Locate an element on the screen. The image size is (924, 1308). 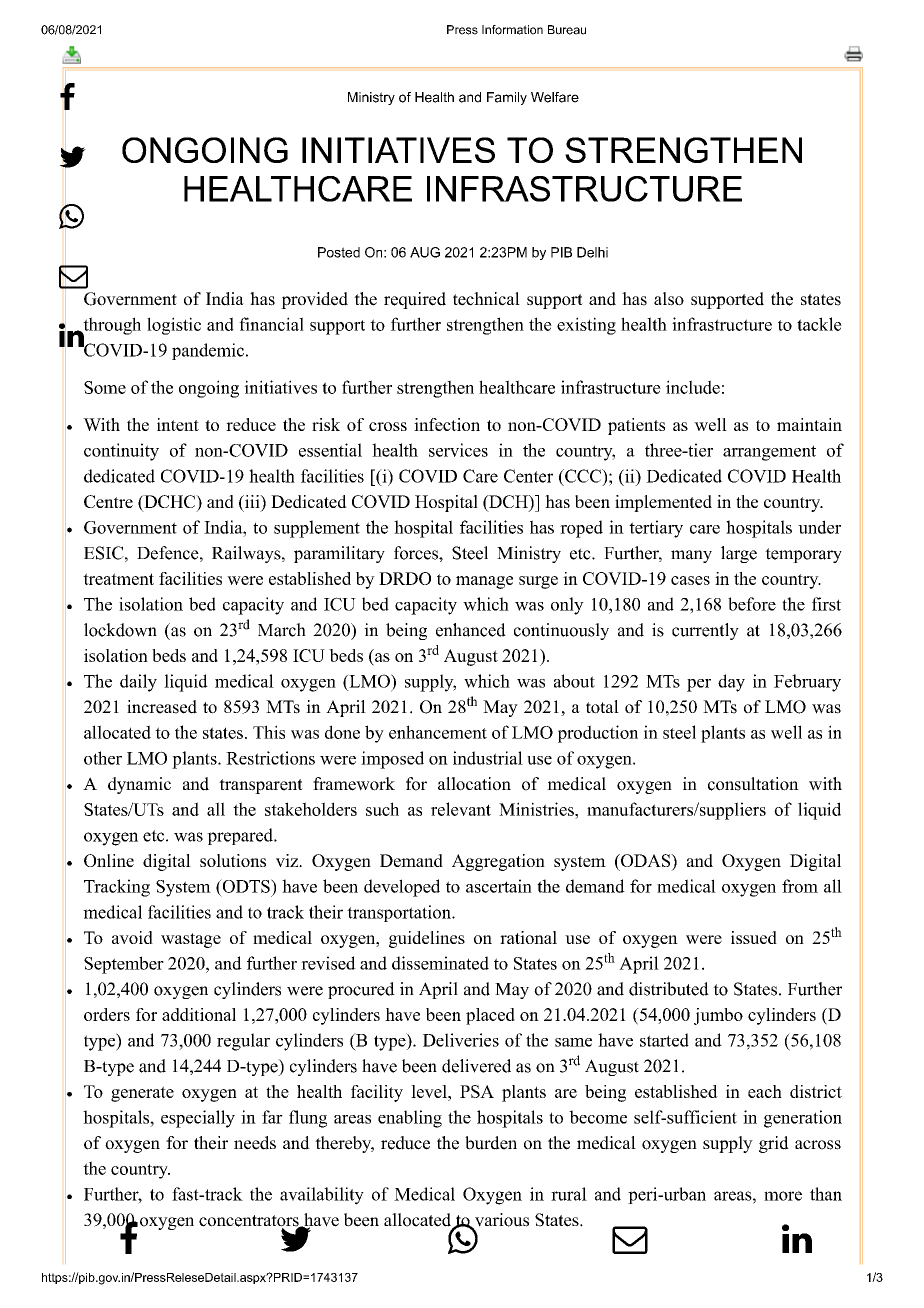
Family is located at coordinates (507, 98).
